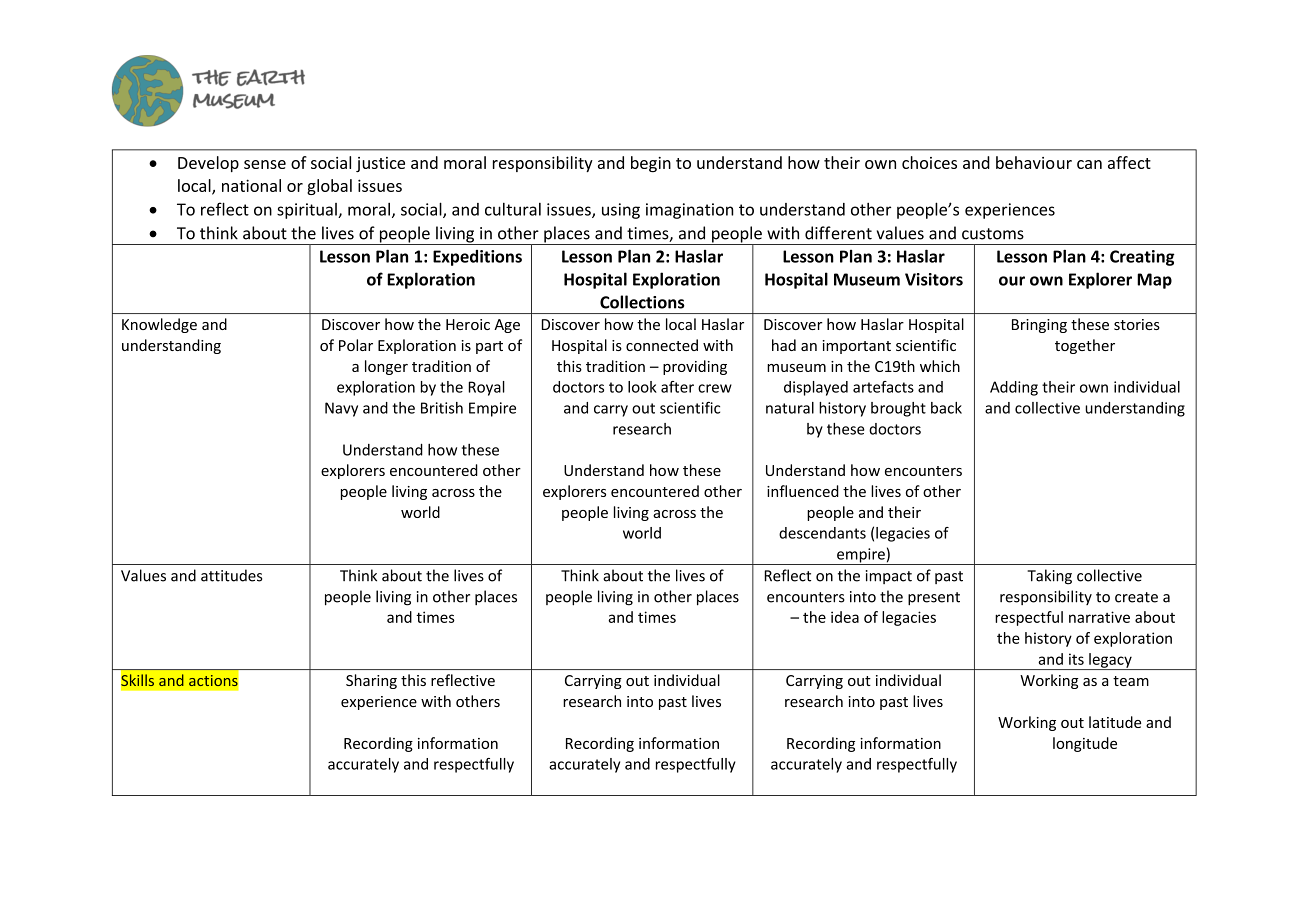 Image resolution: width=1308 pixels, height=924 pixels. Describe the element at coordinates (1085, 346) in the screenshot. I see `together` at that location.
